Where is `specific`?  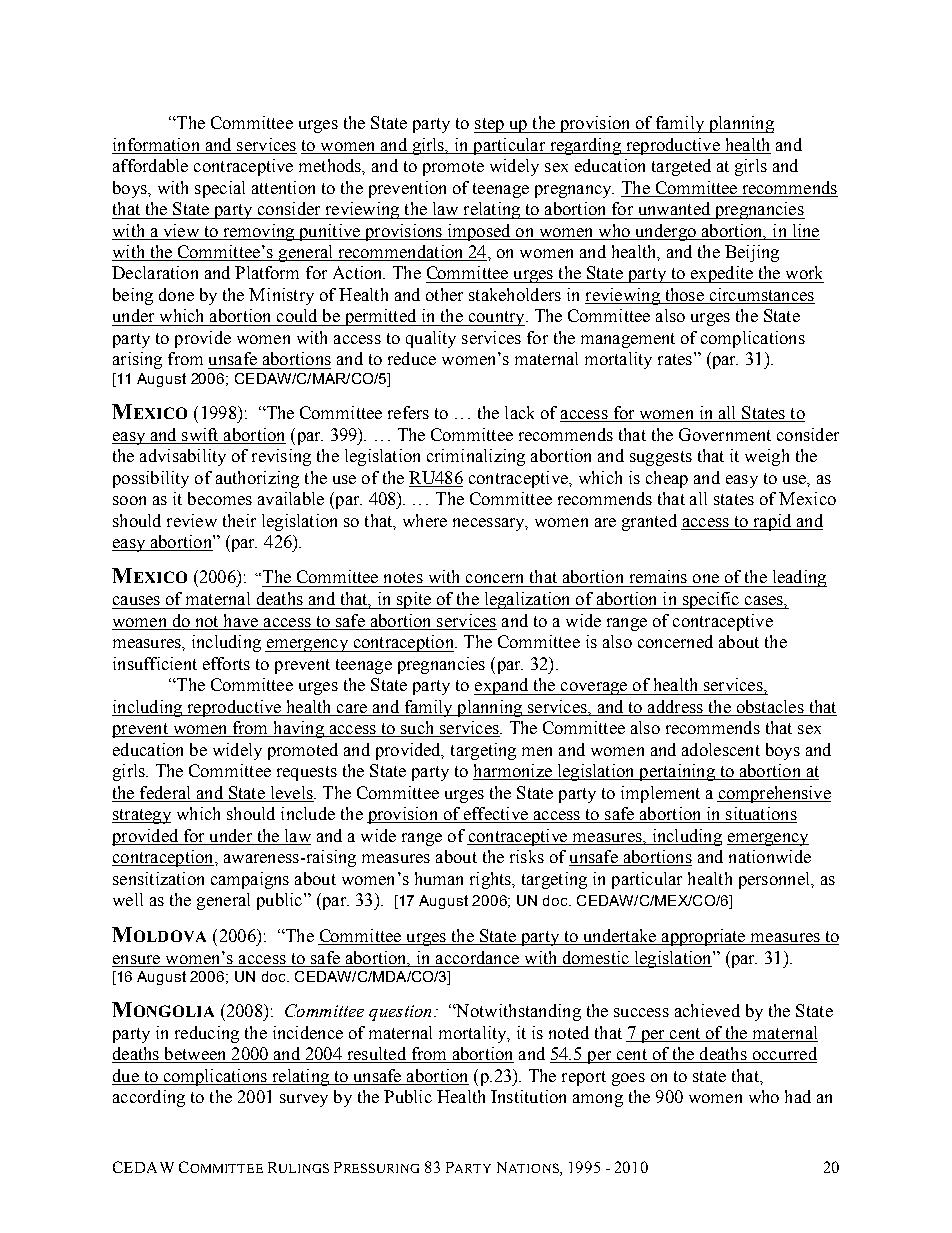 specific is located at coordinates (711, 600).
